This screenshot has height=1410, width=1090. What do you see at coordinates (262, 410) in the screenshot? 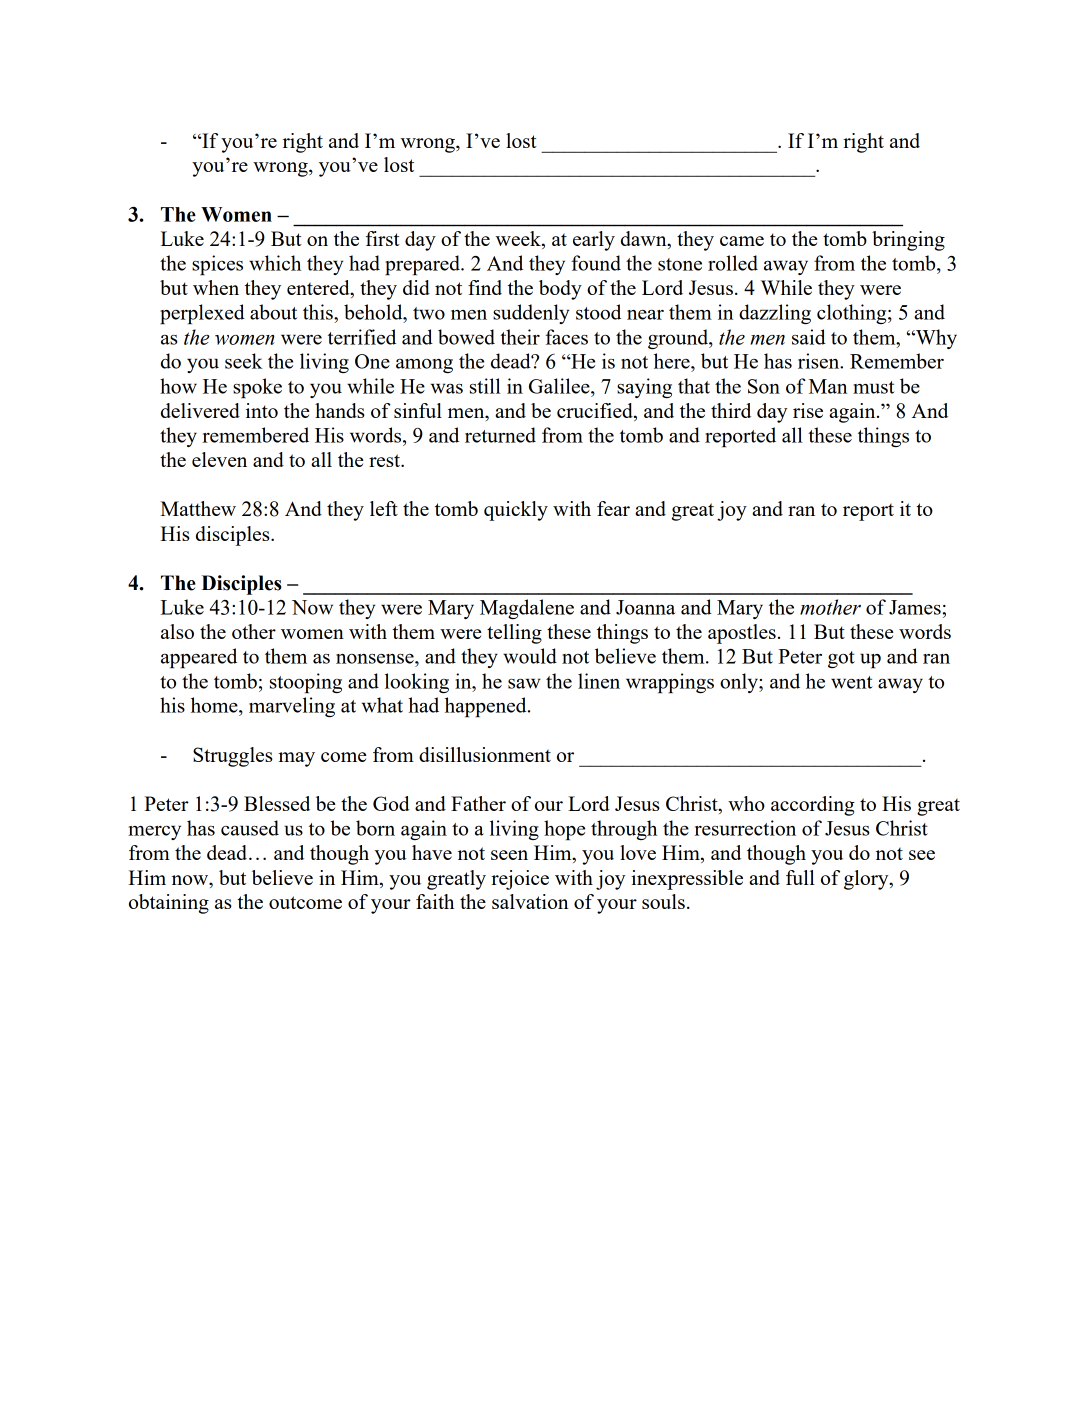
I see `into` at bounding box center [262, 410].
